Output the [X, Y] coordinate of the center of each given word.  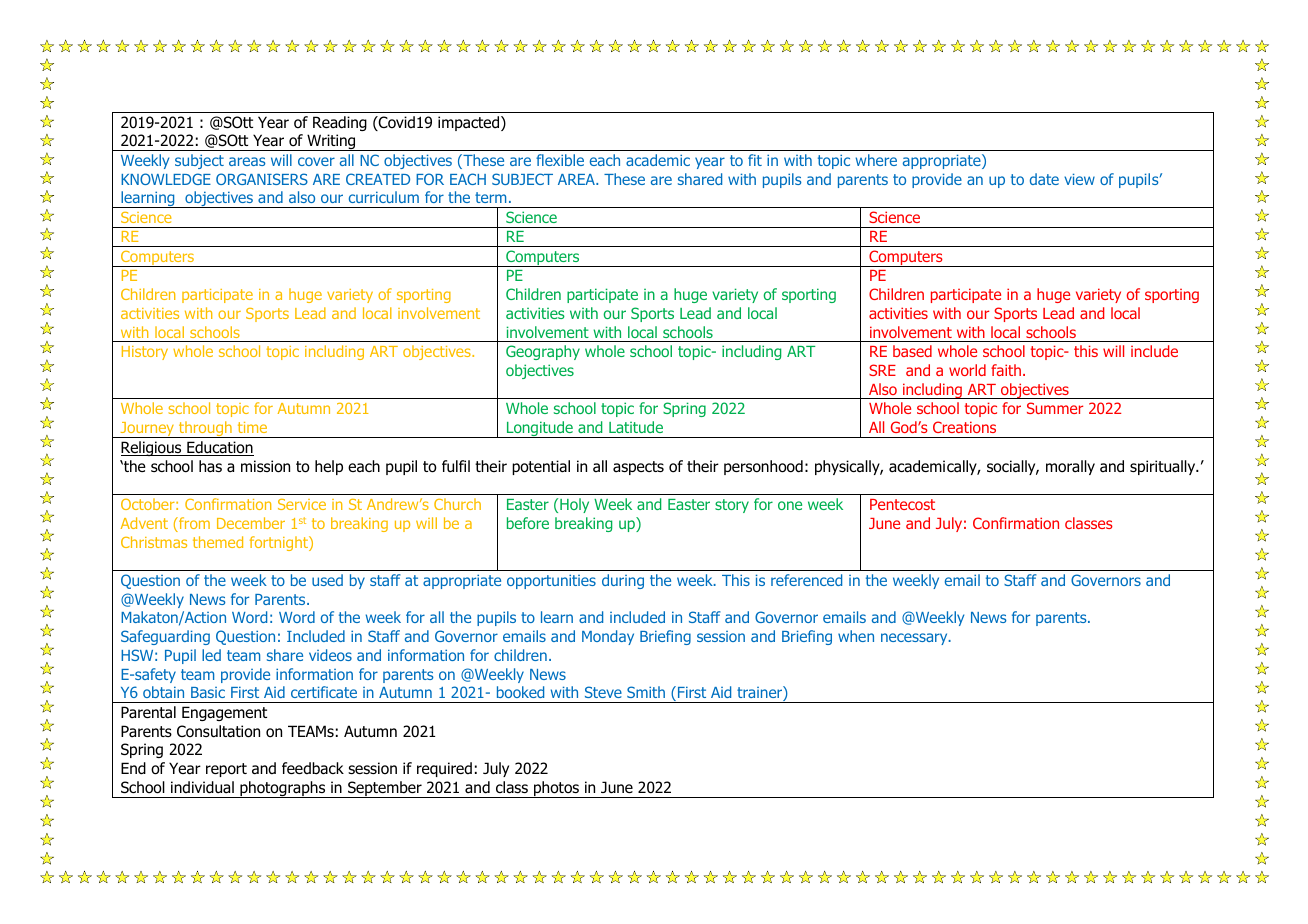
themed [218, 542]
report [226, 770]
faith [1006, 370]
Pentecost [902, 504]
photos [556, 789]
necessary [915, 639]
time [252, 427]
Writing [331, 142]
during [623, 581]
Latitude [636, 427]
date [1044, 179]
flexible [560, 160]
